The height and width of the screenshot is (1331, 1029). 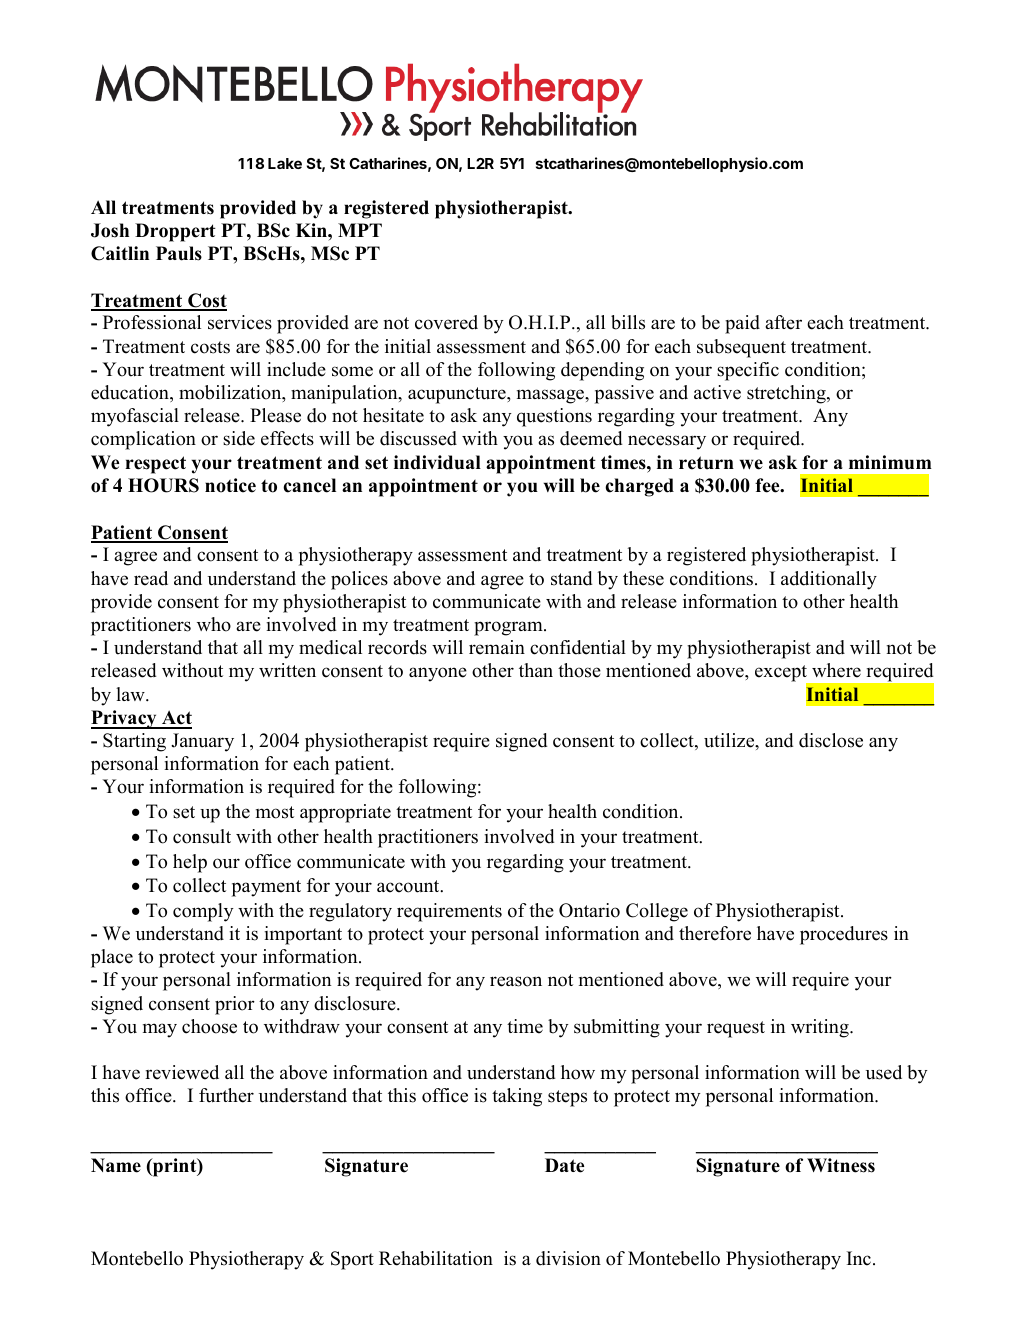 I want to click on Name, so click(x=116, y=1165).
